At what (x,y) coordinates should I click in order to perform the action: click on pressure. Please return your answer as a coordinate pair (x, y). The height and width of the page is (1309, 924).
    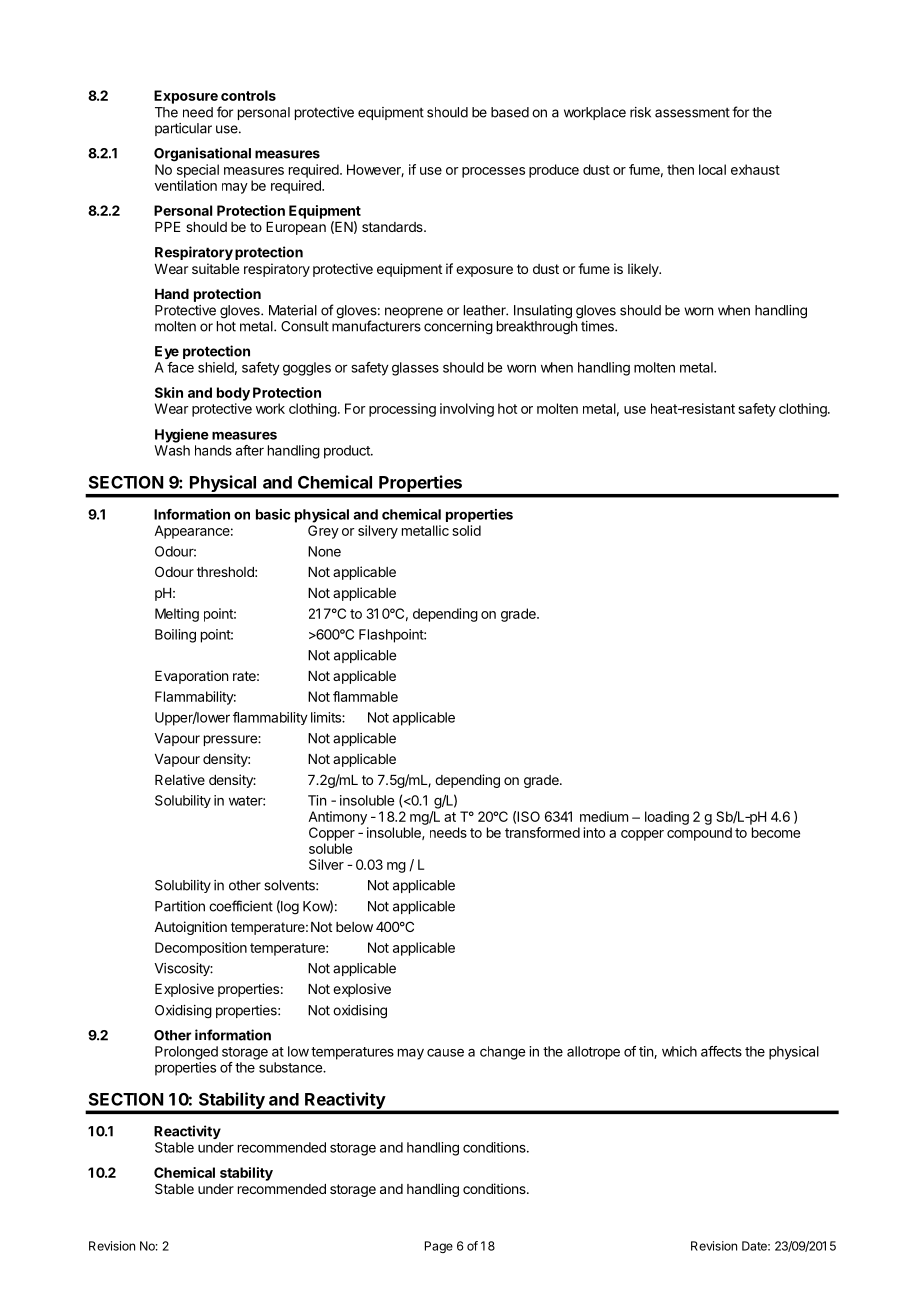
    Looking at the image, I should click on (231, 740).
